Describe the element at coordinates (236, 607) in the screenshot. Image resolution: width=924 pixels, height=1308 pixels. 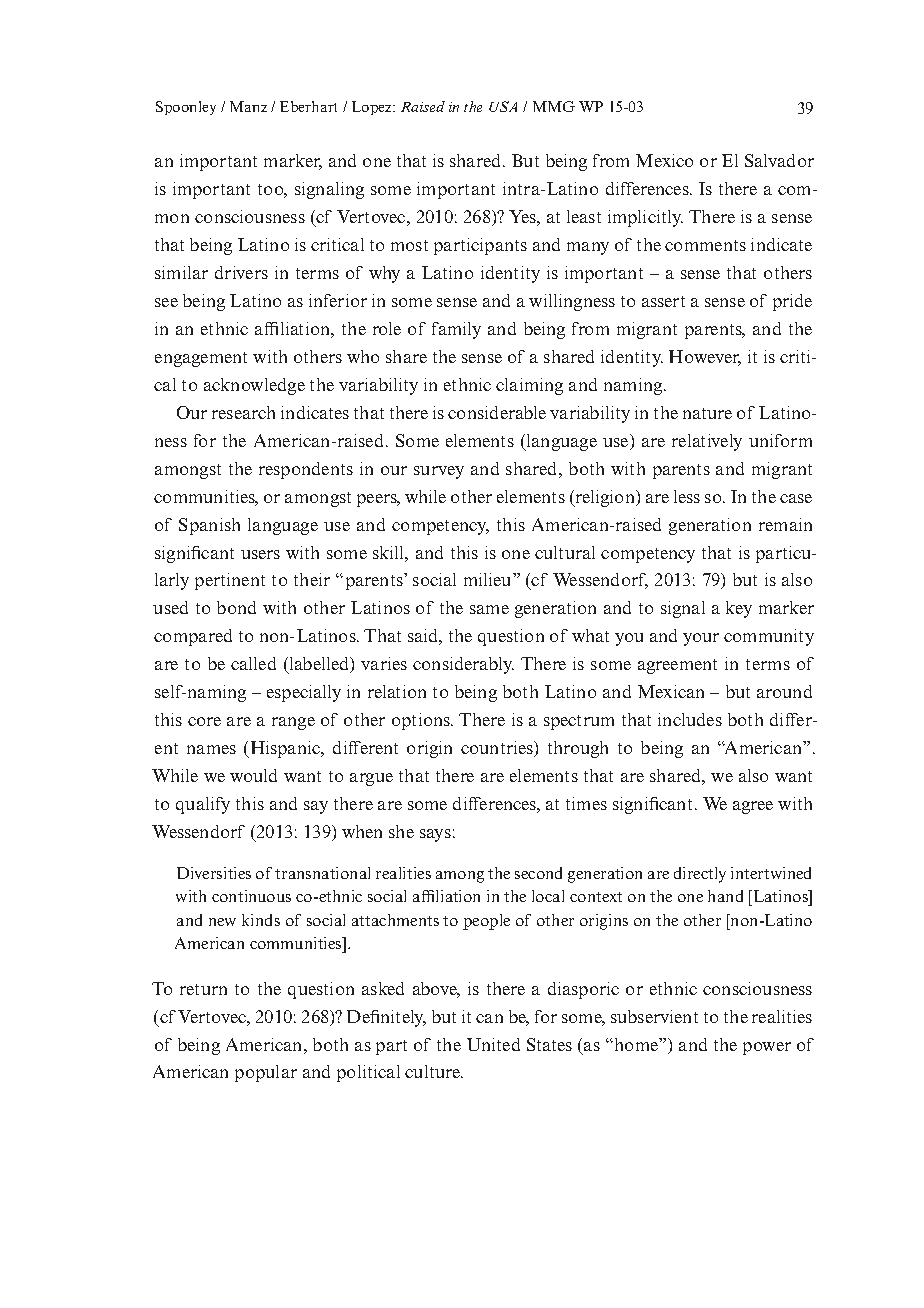
I see `bond` at that location.
